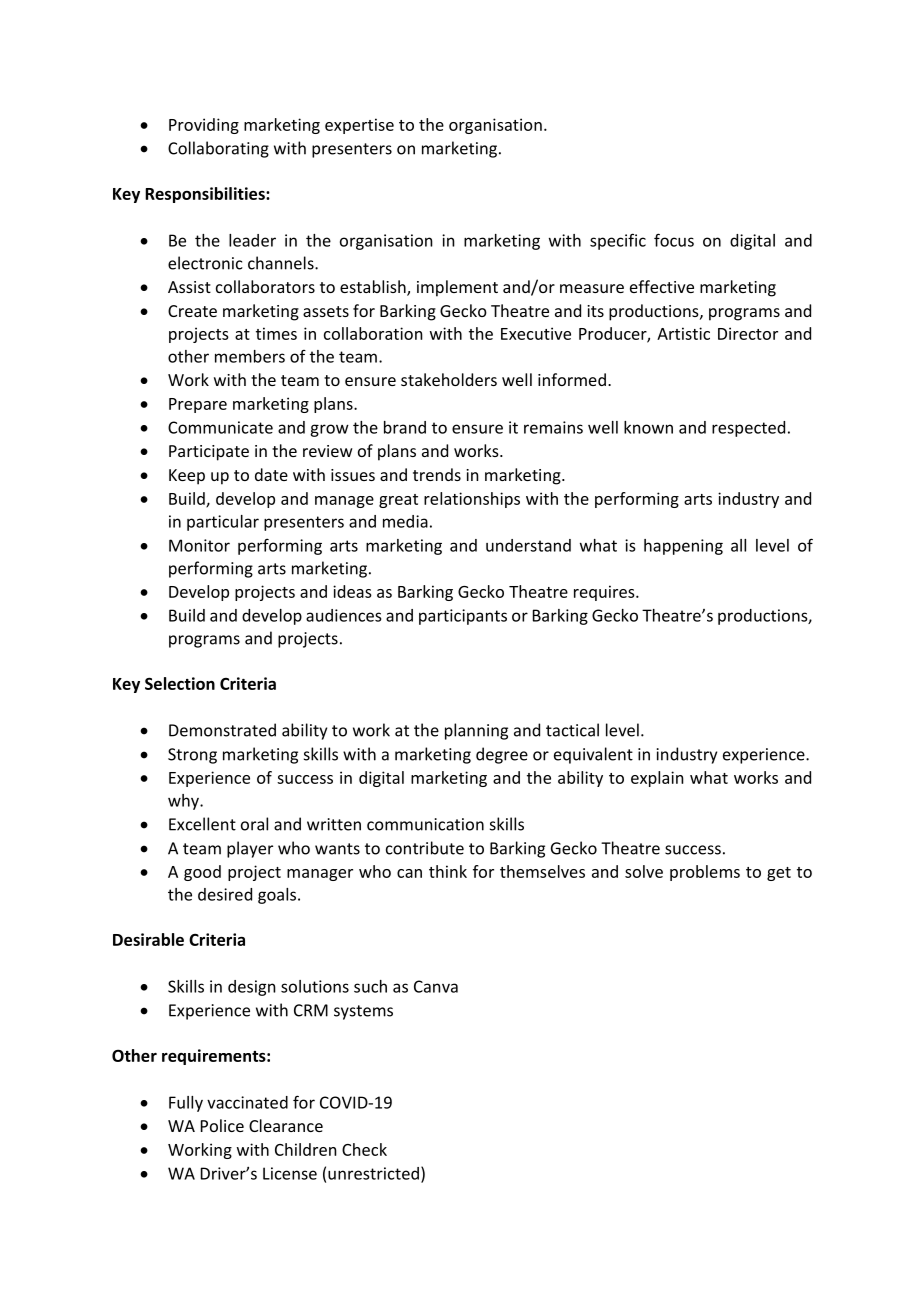 The height and width of the page is (1308, 924). Describe the element at coordinates (218, 149) in the page. I see `Collaborating` at that location.
